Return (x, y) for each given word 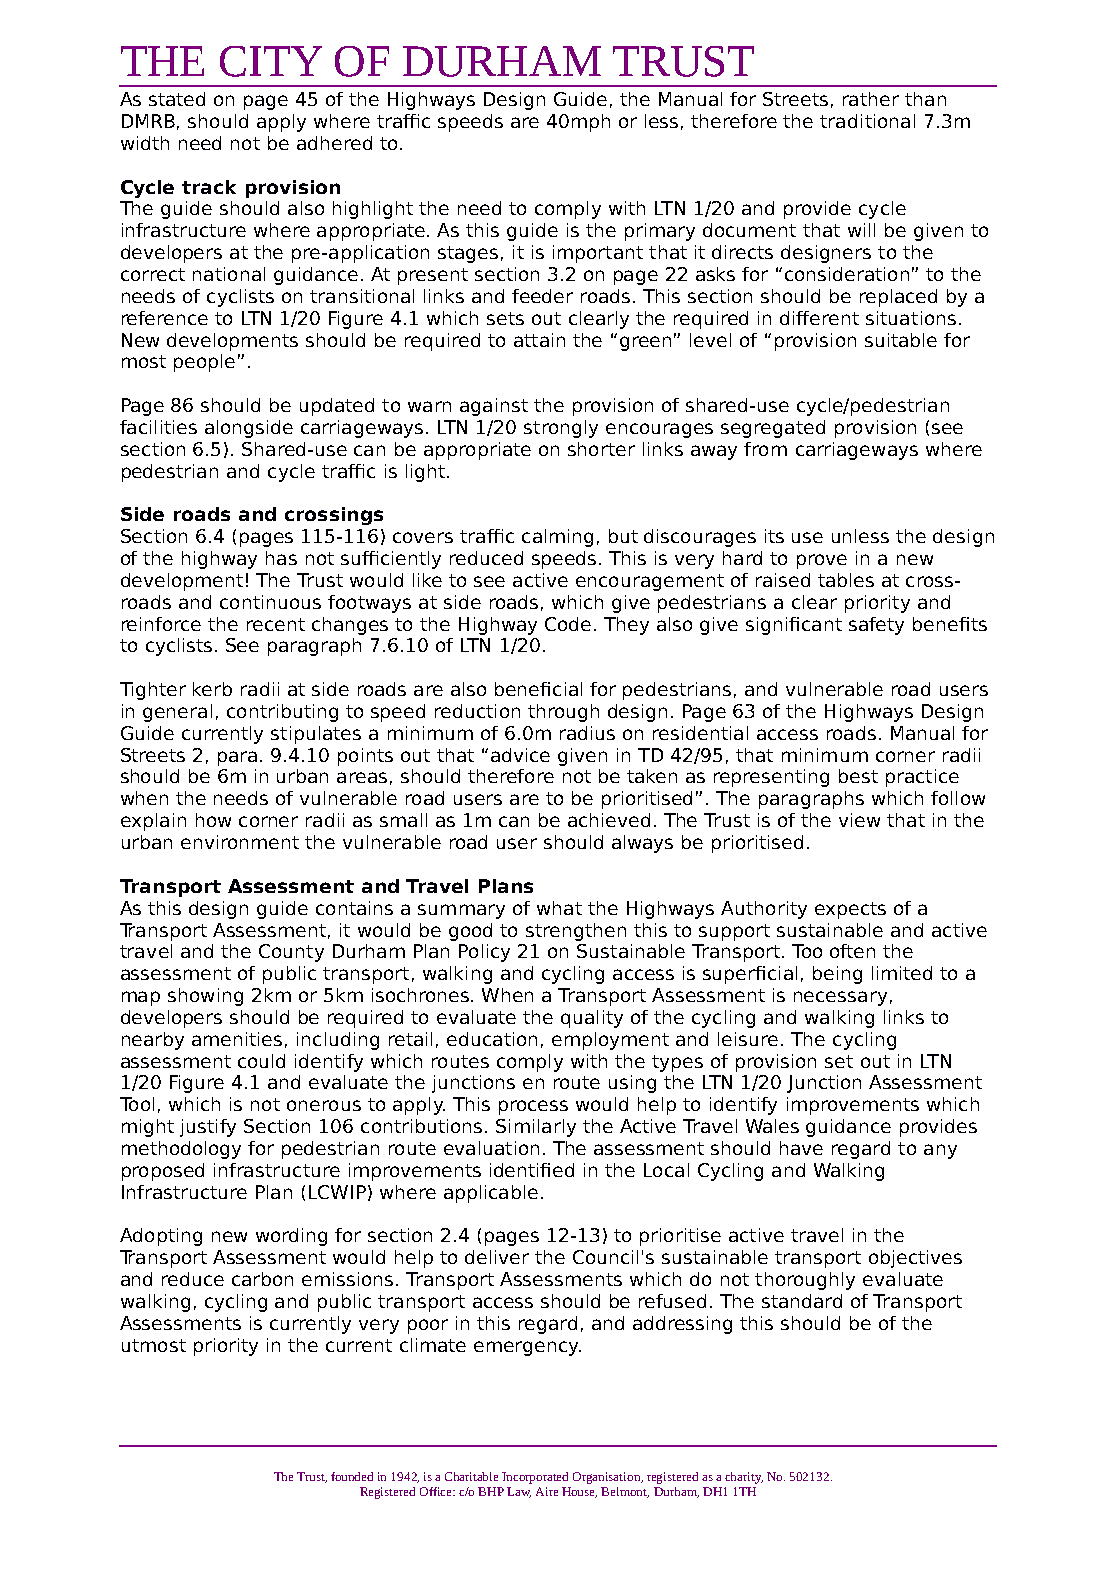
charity (744, 1478)
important (598, 254)
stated (177, 99)
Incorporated (535, 1478)
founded (352, 1476)
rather (871, 99)
